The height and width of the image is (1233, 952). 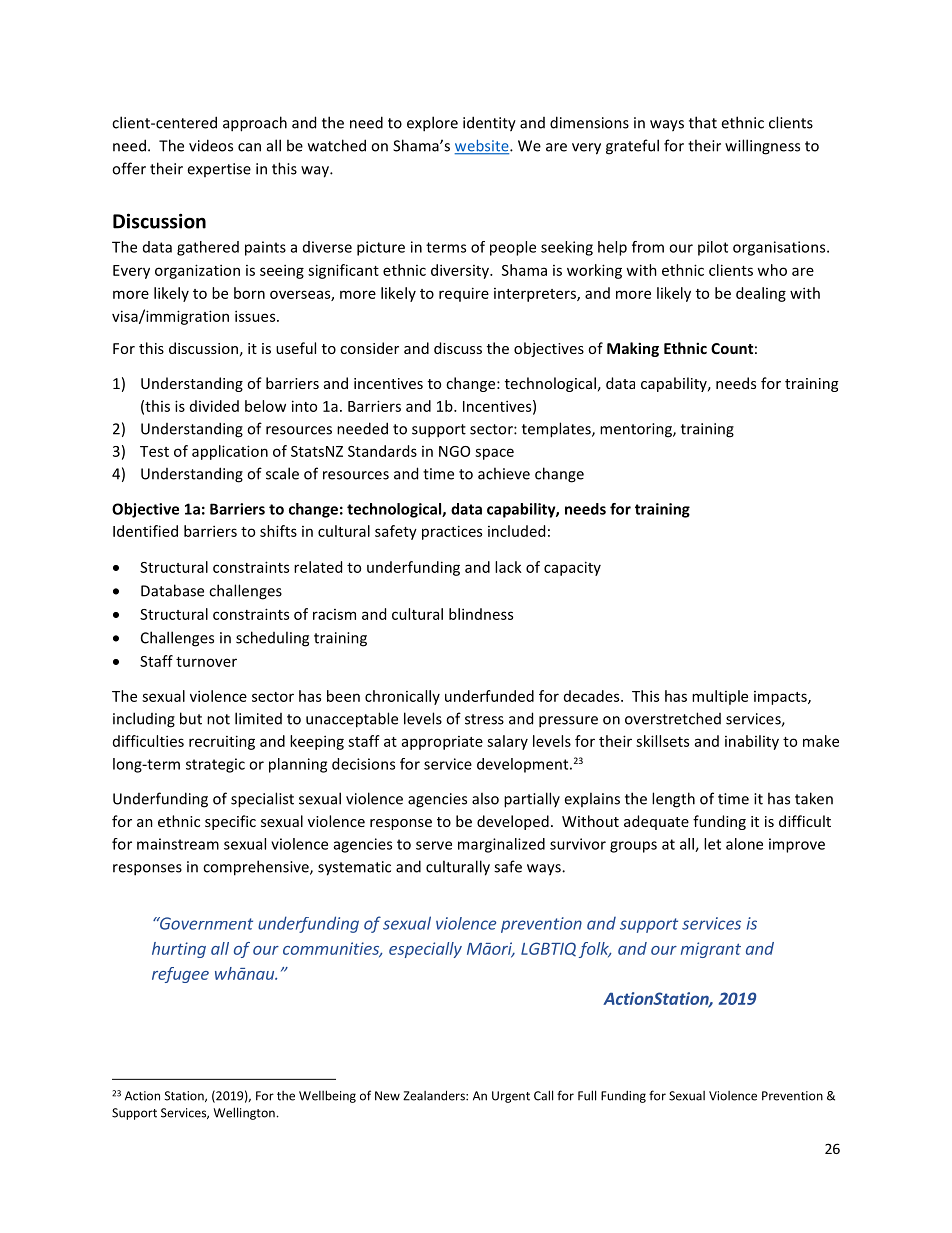 I want to click on website, so click(x=483, y=147).
